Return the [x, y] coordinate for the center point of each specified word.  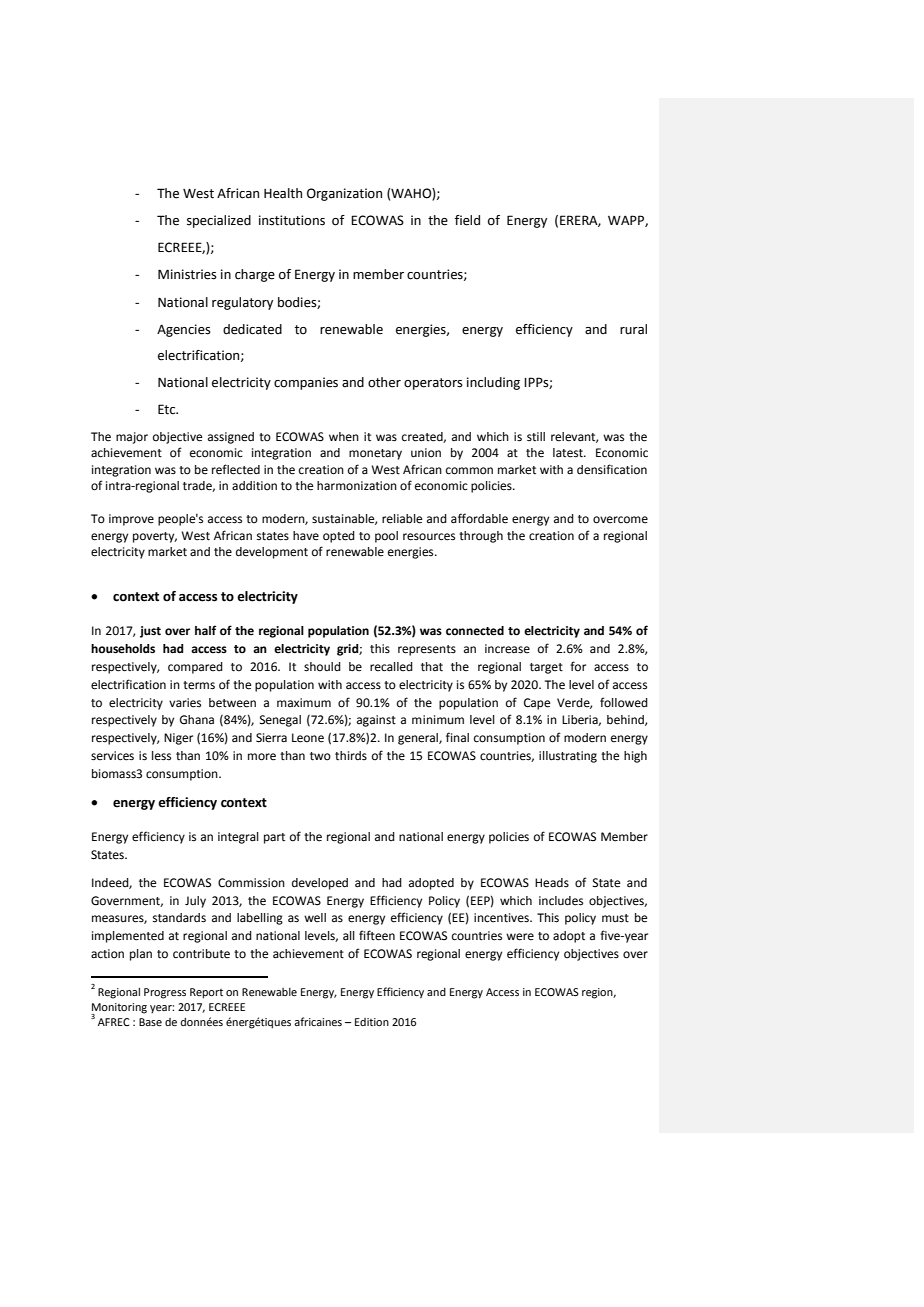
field [467, 220]
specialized [219, 221]
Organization [344, 194]
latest [569, 453]
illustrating [568, 757]
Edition [372, 1022]
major [132, 438]
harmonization [357, 486]
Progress [165, 993]
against [376, 721]
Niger [178, 739]
